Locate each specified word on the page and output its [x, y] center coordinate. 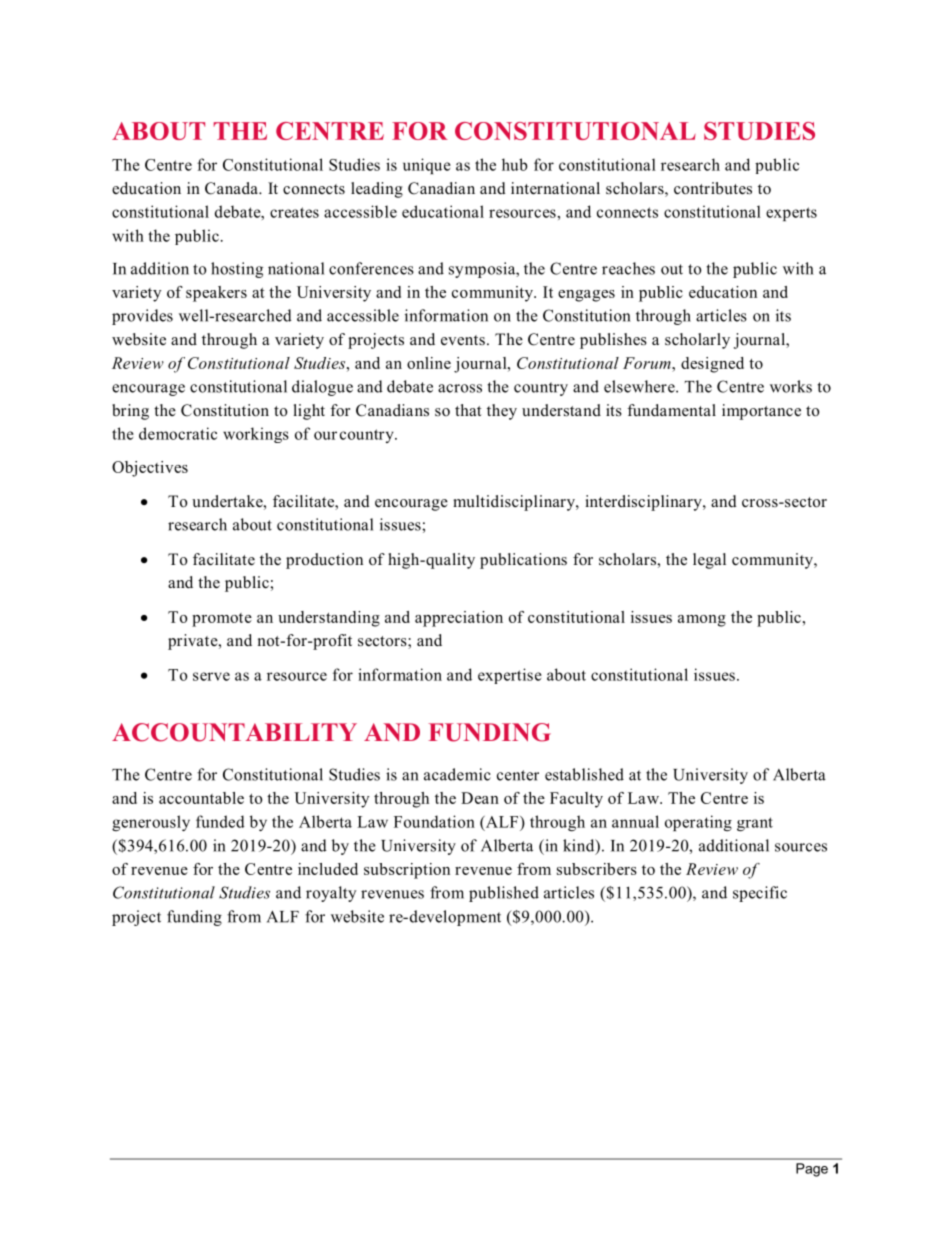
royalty [331, 894]
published [504, 894]
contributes [713, 188]
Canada [232, 188]
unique [427, 166]
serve [211, 676]
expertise [510, 676]
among [702, 621]
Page [812, 1170]
